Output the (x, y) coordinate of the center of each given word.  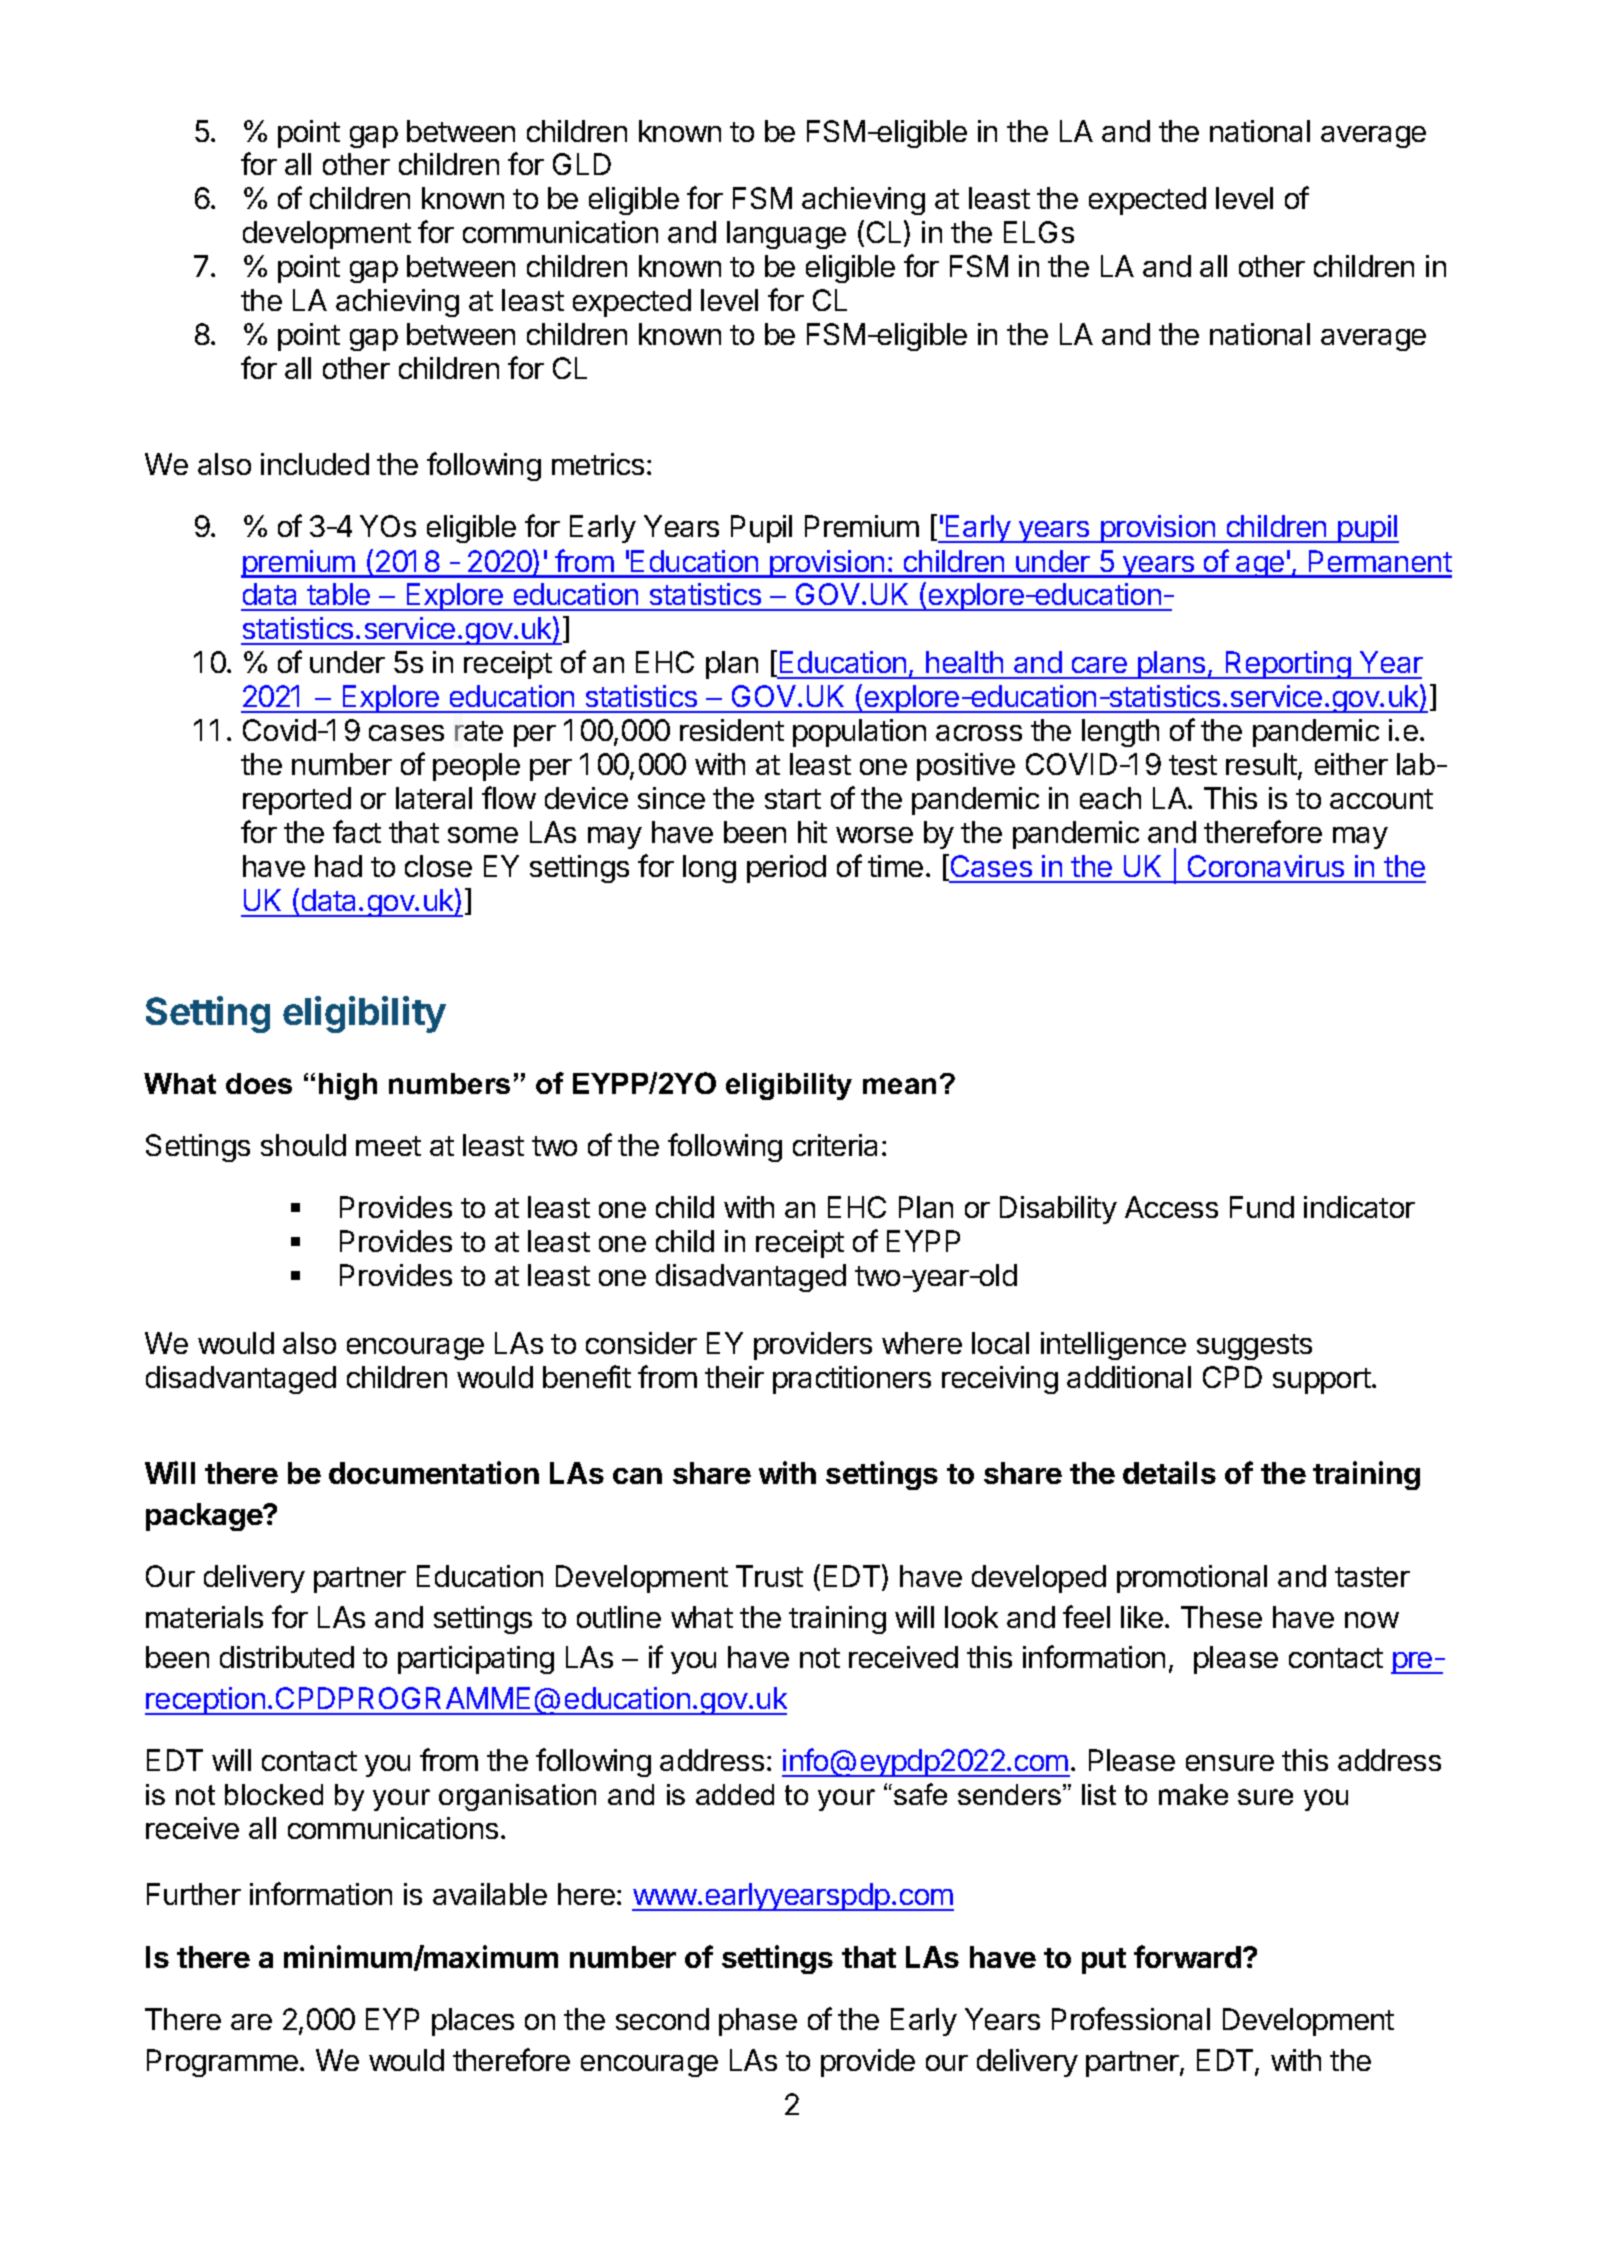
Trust (769, 1576)
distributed (287, 1657)
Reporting (1288, 665)
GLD (582, 164)
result (1262, 766)
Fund (1262, 1207)
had (338, 866)
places (473, 2022)
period (786, 869)
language (786, 235)
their (734, 1377)
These (1221, 1617)
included (315, 464)
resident (732, 730)
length (1120, 733)
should (303, 1145)
